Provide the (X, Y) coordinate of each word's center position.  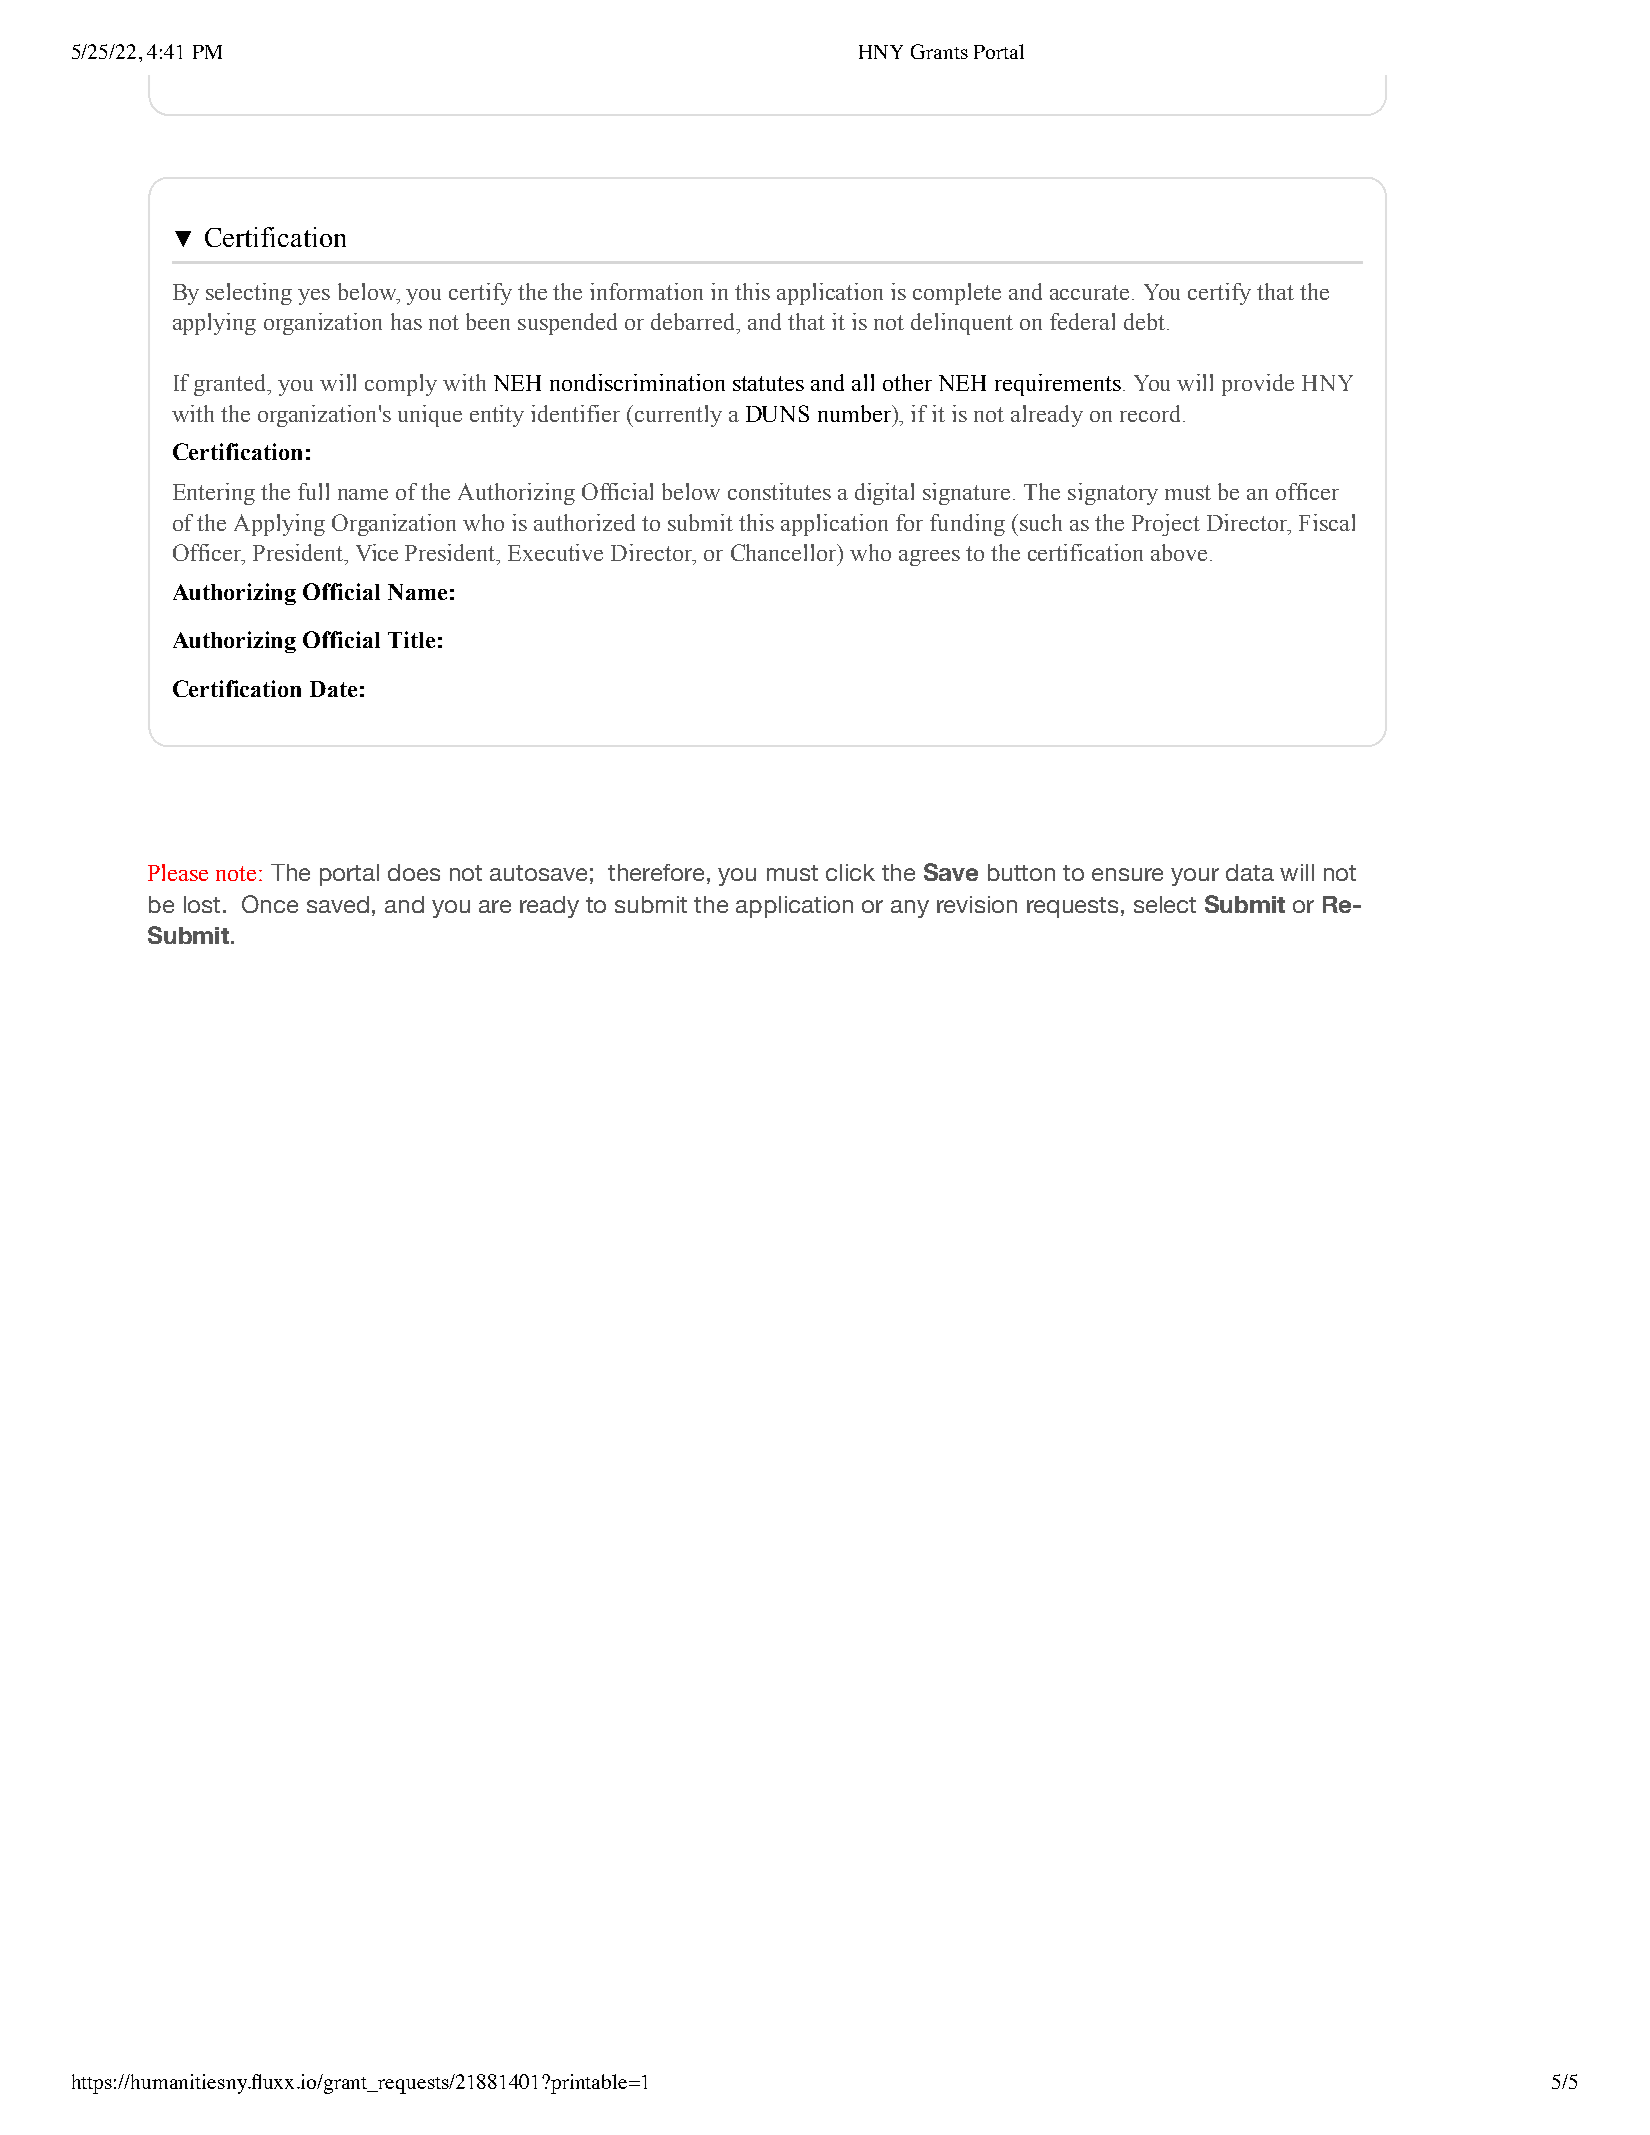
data (1250, 872)
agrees (929, 558)
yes (314, 297)
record (1152, 413)
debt (1144, 321)
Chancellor (785, 552)
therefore (656, 872)
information (646, 291)
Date (333, 689)
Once (270, 904)
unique (430, 416)
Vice (377, 552)
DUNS (777, 413)
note (236, 873)
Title (411, 639)
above (1179, 552)
